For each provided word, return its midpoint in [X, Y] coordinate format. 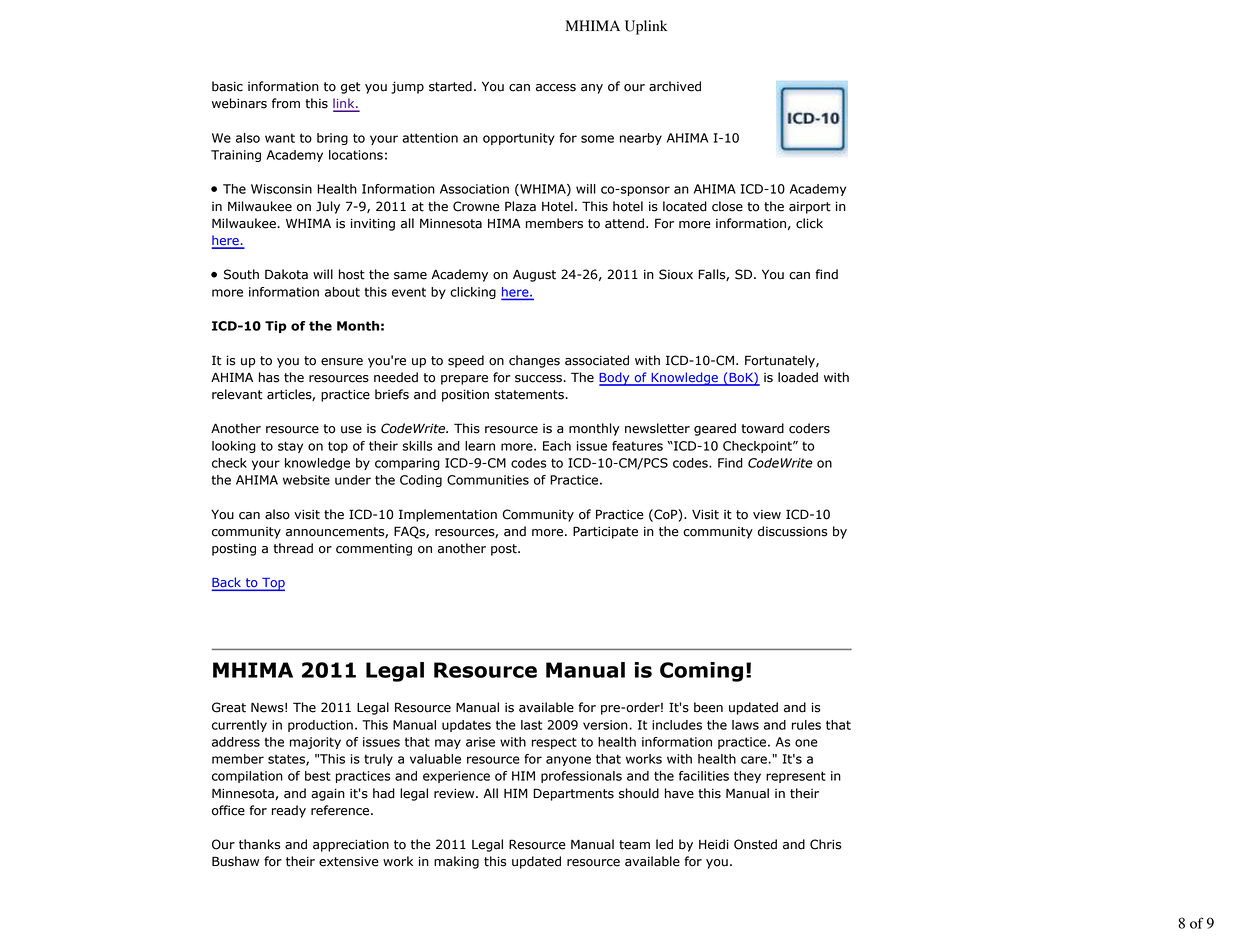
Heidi [714, 844]
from [286, 103]
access [556, 88]
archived [675, 86]
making [456, 862]
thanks [259, 844]
